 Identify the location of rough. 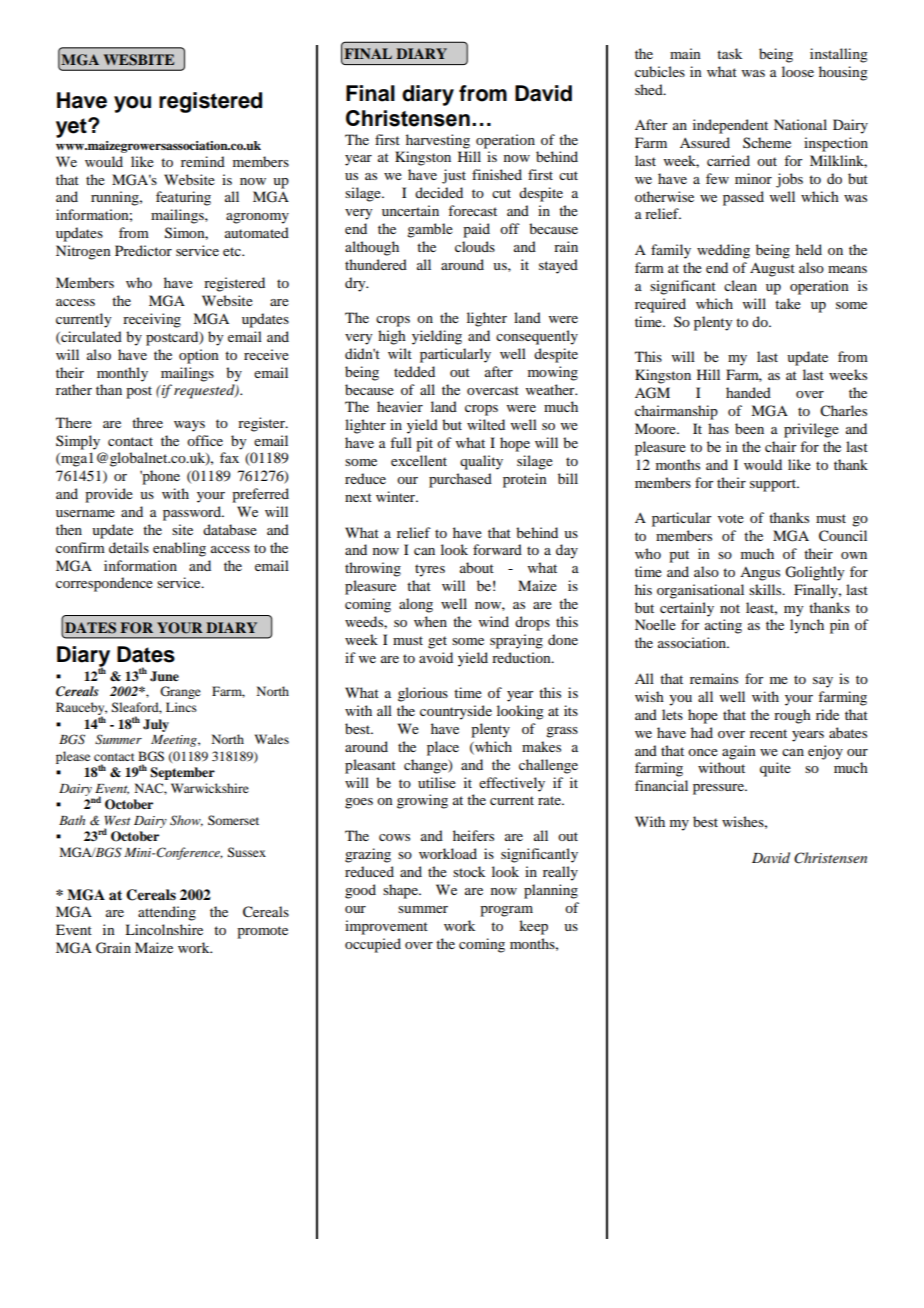
(792, 716).
